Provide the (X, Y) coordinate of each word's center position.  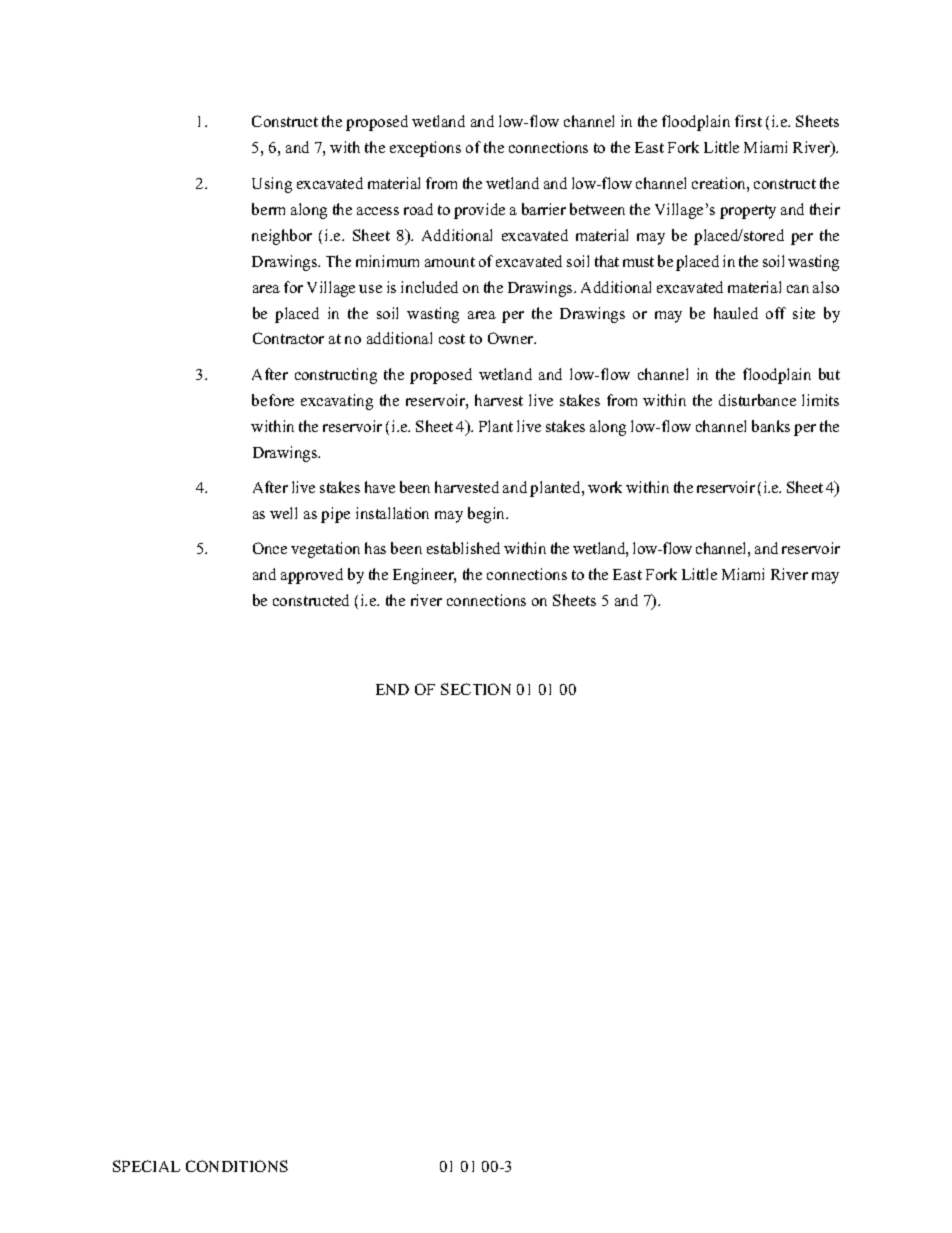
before (273, 400)
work (605, 487)
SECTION (476, 689)
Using (272, 185)
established (463, 548)
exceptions (425, 149)
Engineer (424, 576)
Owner (512, 338)
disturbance (757, 400)
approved (312, 576)
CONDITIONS (237, 1166)
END (392, 689)
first (748, 121)
